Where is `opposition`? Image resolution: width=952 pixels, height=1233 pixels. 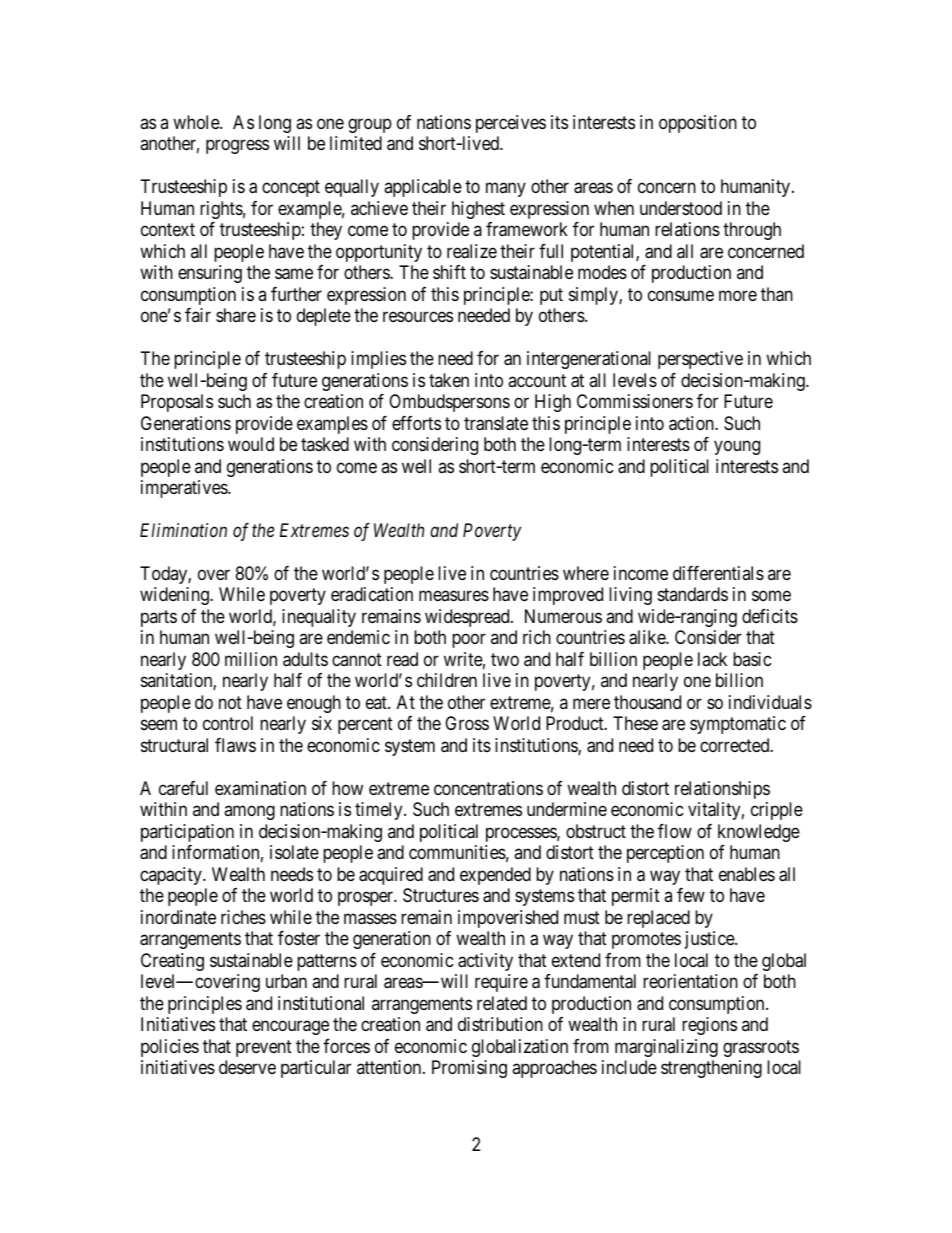 opposition is located at coordinates (698, 124).
